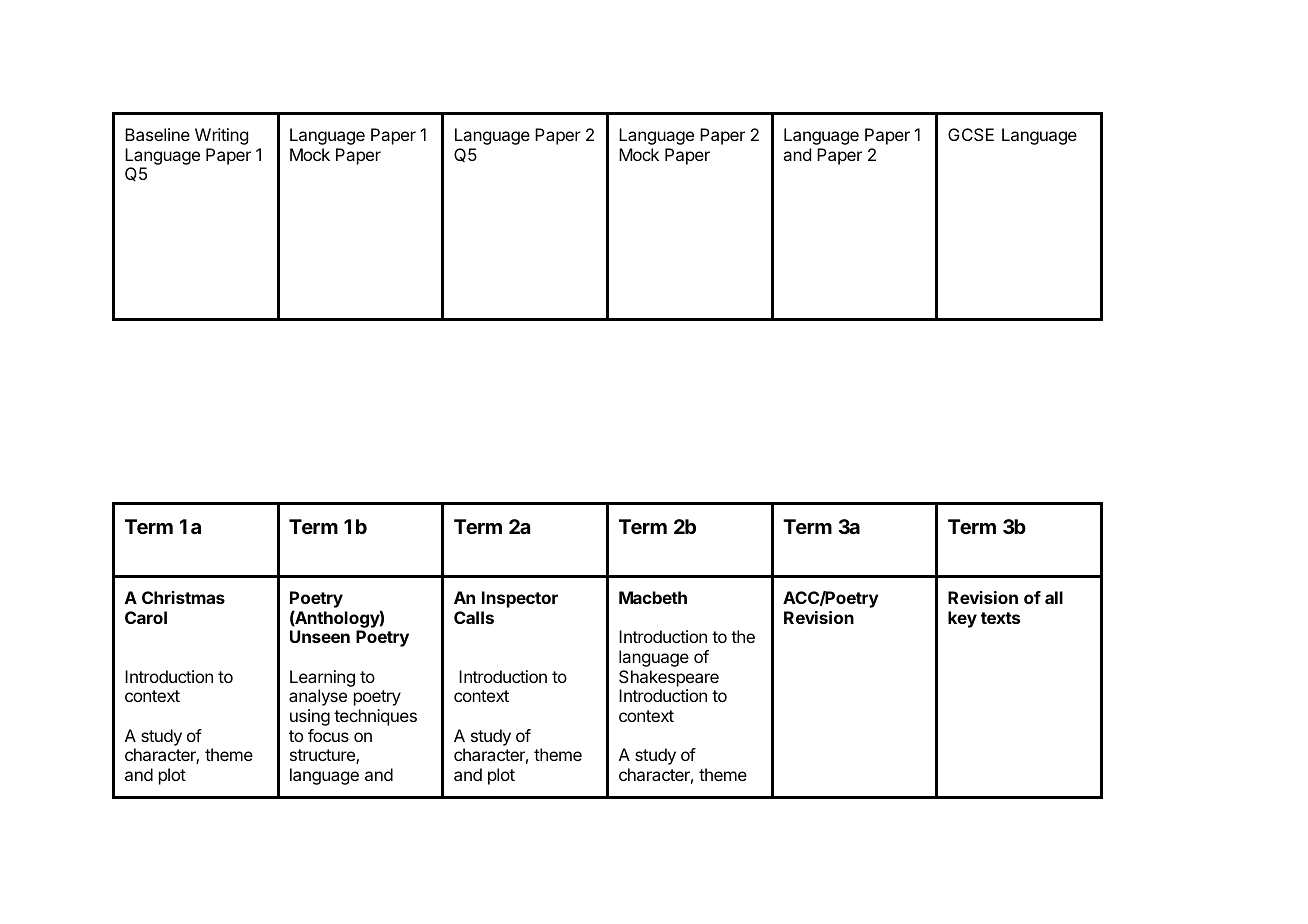 This document has height=924, width=1308. What do you see at coordinates (474, 617) in the document?
I see `Calls` at bounding box center [474, 617].
